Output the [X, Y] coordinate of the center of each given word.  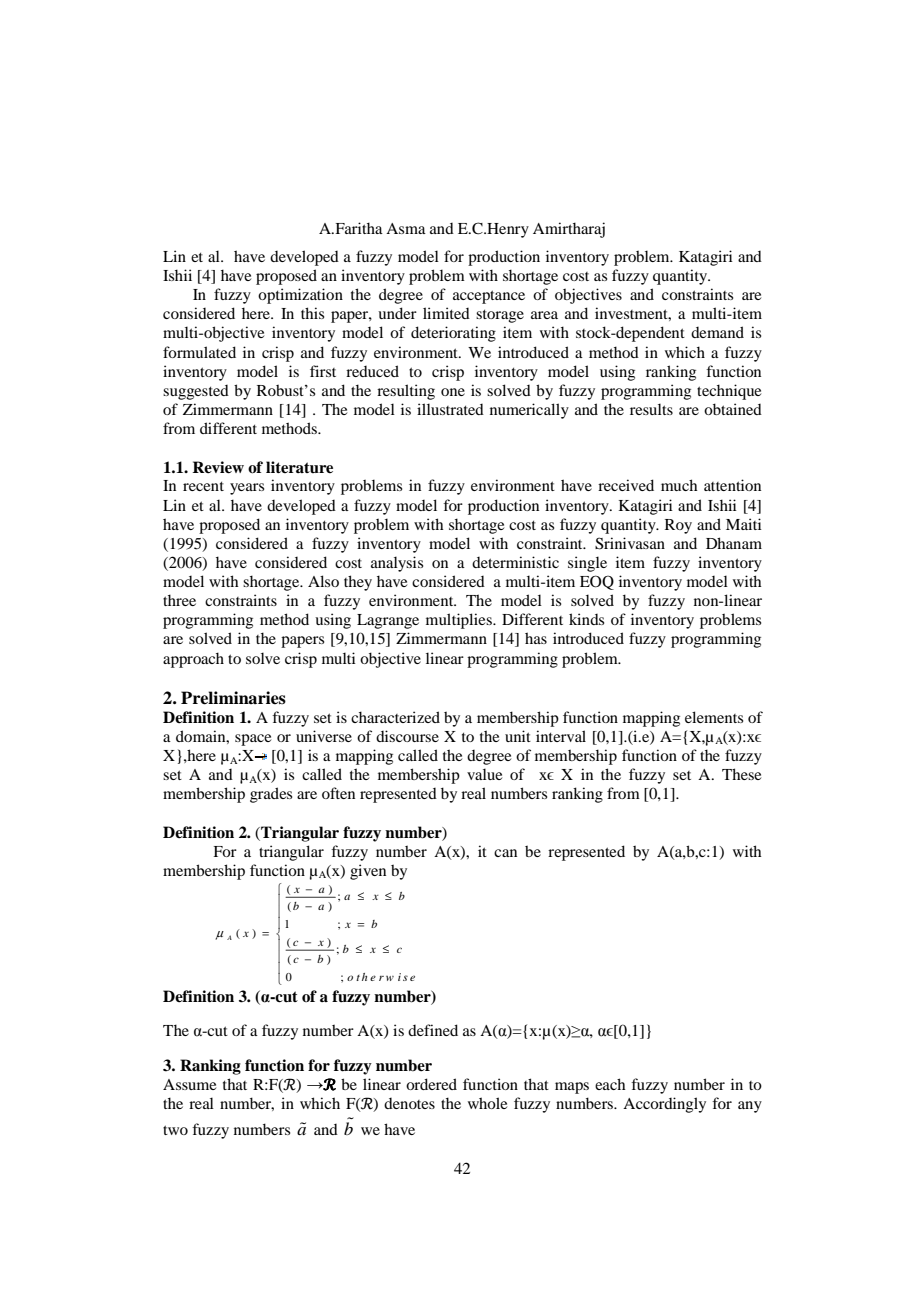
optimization [300, 296]
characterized [395, 717]
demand [717, 332]
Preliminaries [233, 698]
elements [714, 717]
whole [487, 1103]
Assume [189, 1084]
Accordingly [664, 1105]
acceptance [489, 297]
